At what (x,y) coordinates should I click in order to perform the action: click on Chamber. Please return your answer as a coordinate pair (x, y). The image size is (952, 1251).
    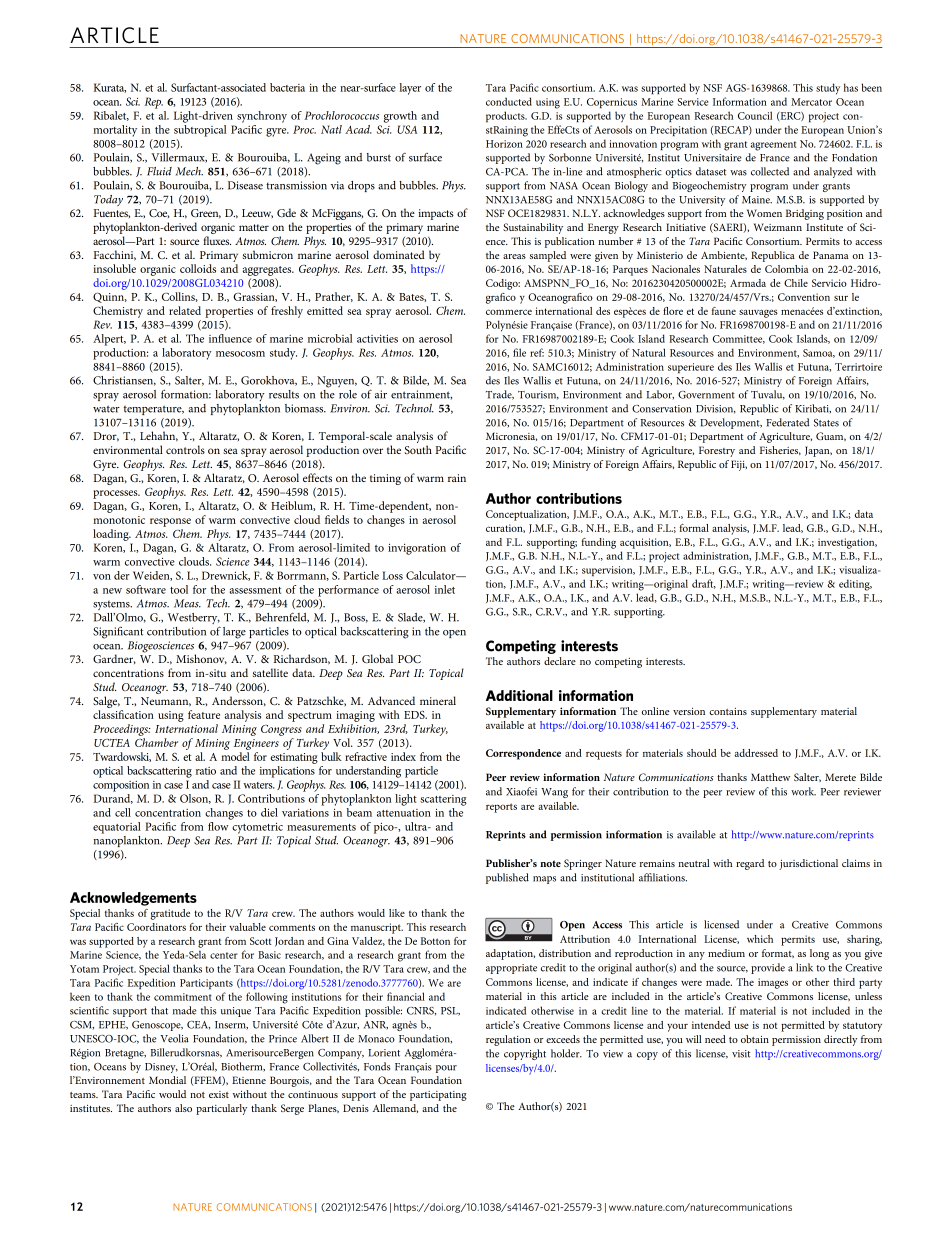
    Looking at the image, I should click on (156, 742).
